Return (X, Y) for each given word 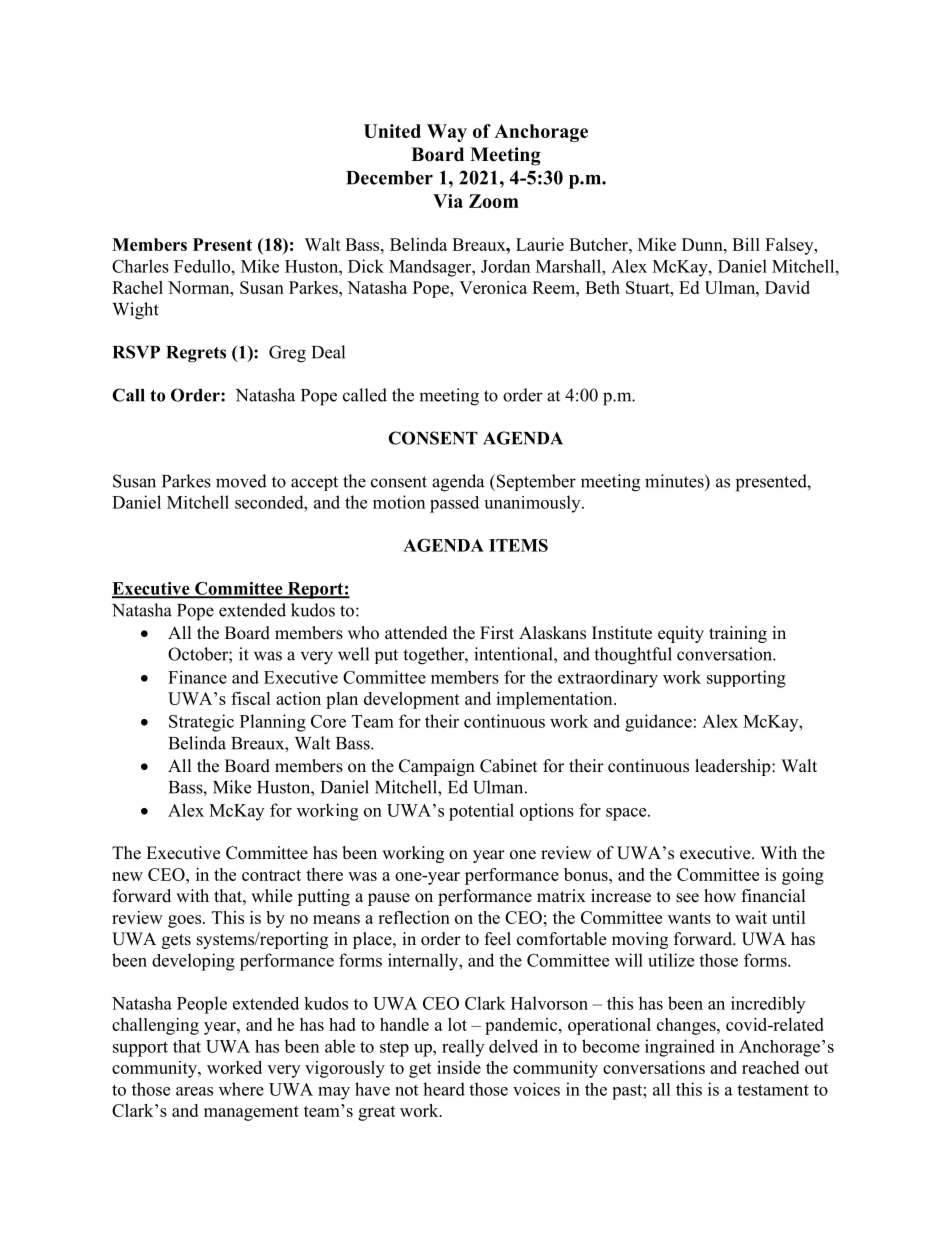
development (412, 700)
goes (186, 921)
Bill (746, 244)
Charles (140, 266)
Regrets (196, 354)
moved (241, 481)
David (787, 287)
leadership (734, 767)
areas (194, 1091)
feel (498, 939)
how (720, 896)
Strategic (201, 723)
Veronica (493, 287)
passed (454, 504)
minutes (675, 481)
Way (447, 133)
